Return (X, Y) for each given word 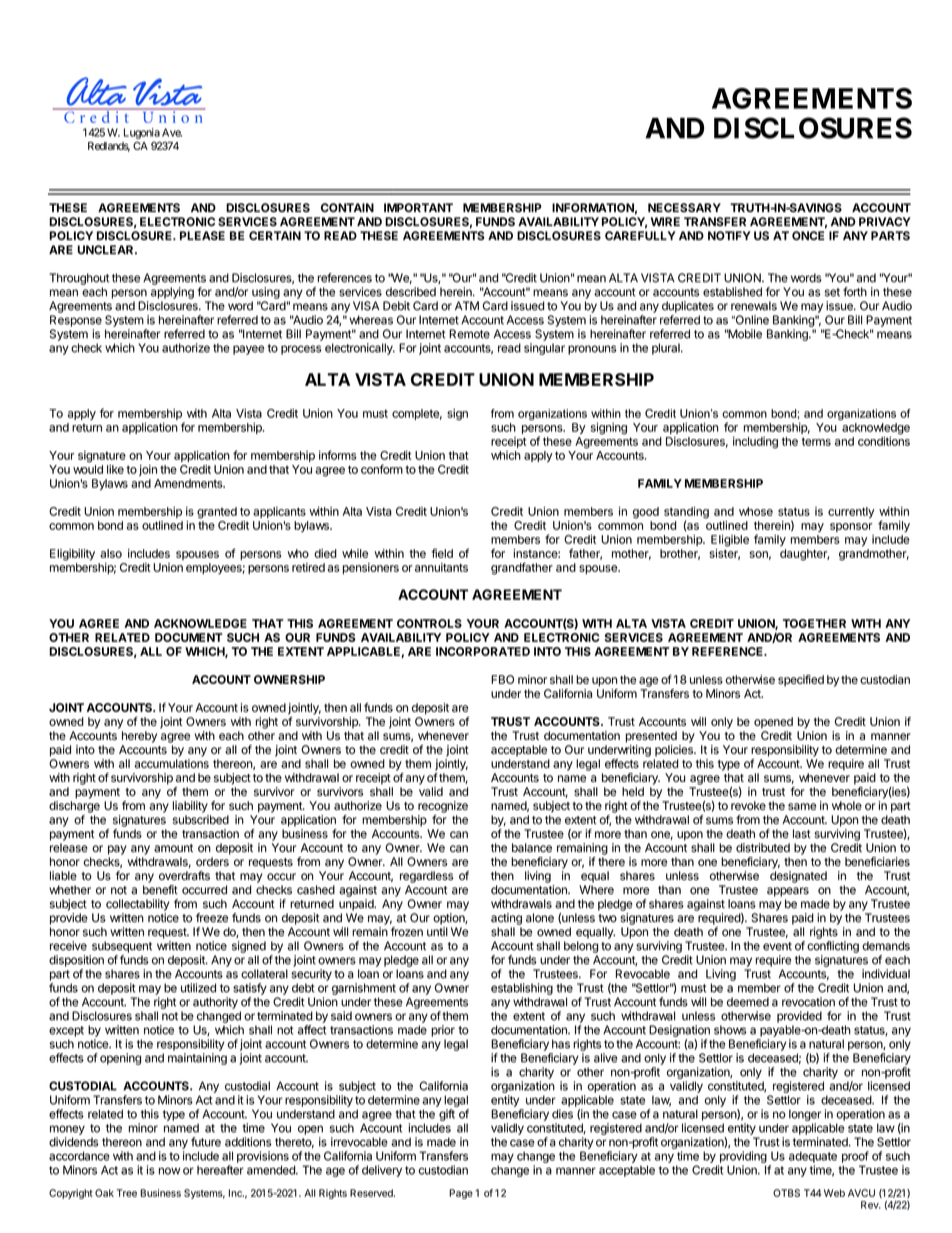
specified (801, 681)
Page (461, 1194)
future (206, 1142)
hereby (139, 737)
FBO (502, 679)
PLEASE (202, 236)
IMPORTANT (418, 207)
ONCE (808, 235)
